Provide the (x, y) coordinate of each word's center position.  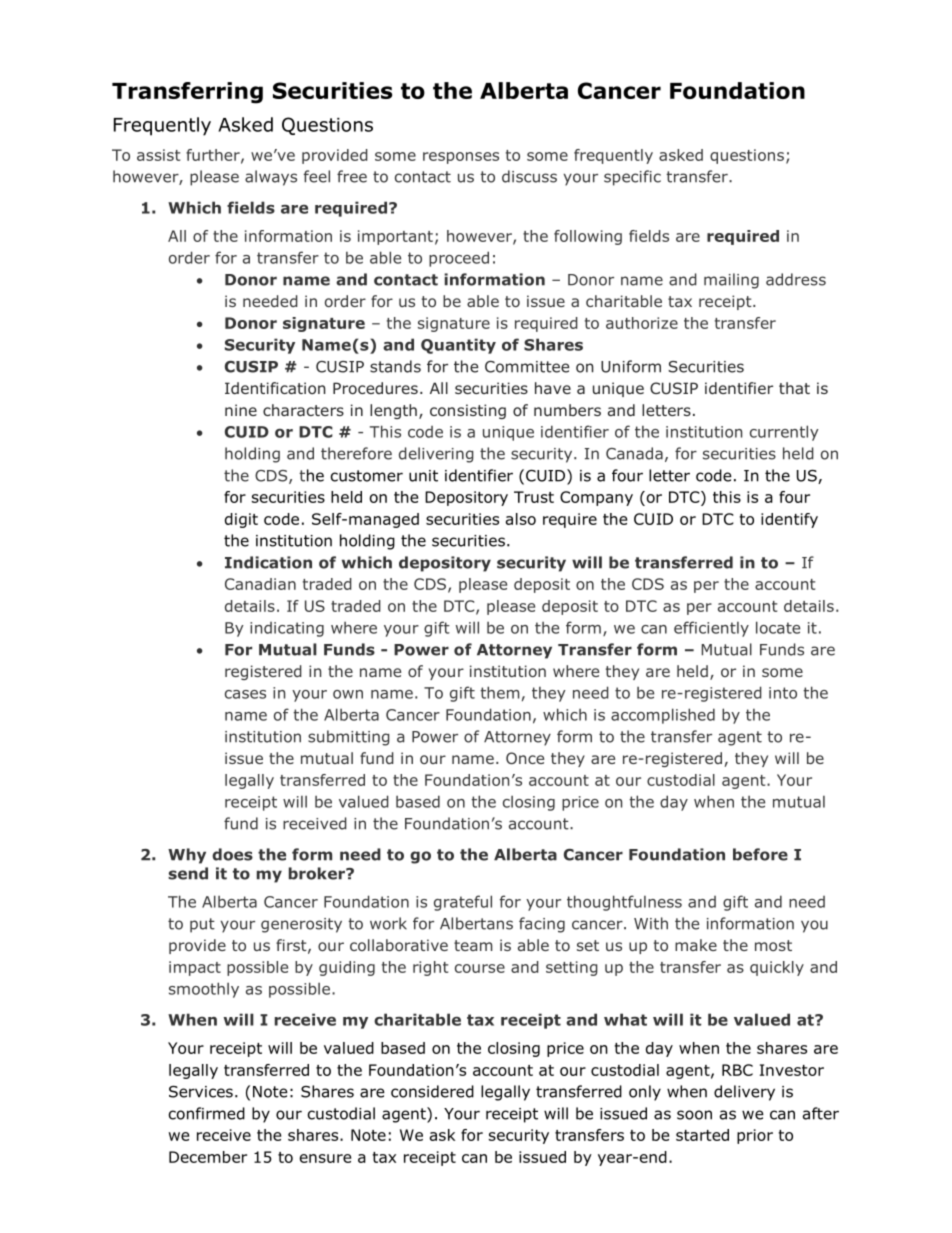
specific (632, 178)
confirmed (207, 1113)
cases (245, 694)
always (271, 178)
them (499, 692)
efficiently (711, 629)
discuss (529, 176)
